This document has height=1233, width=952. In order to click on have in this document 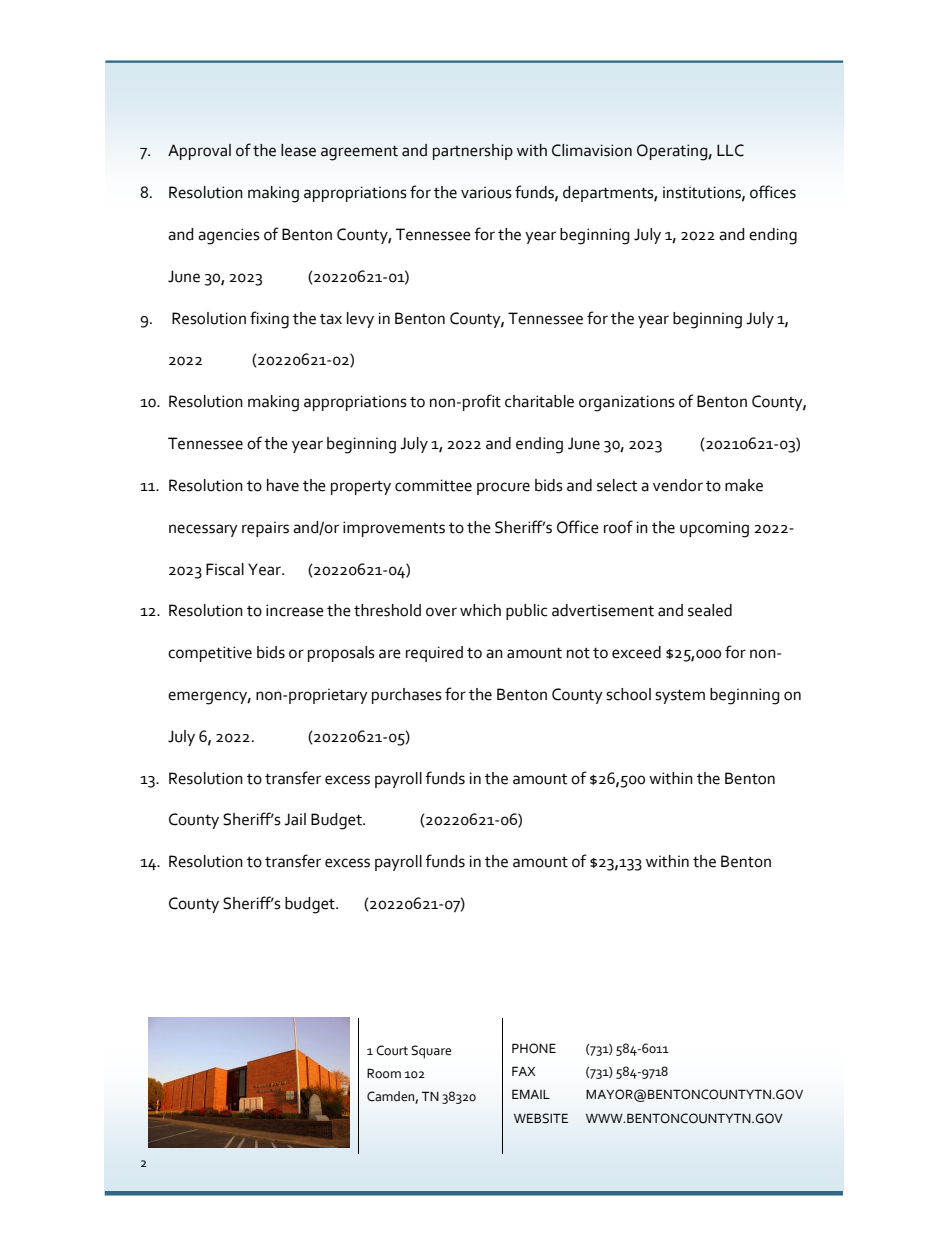, I will do `click(283, 485)`.
